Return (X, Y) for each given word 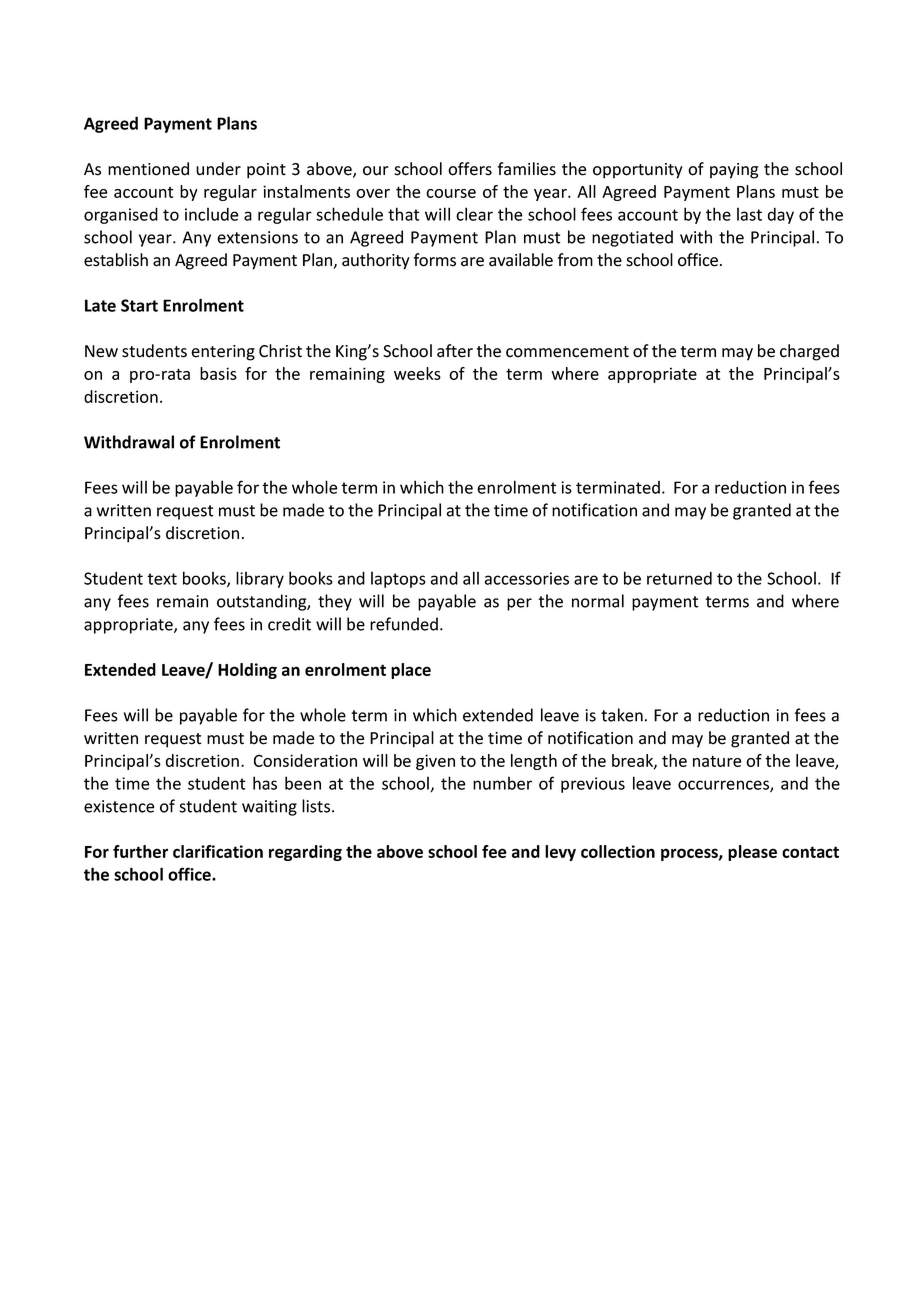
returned (679, 578)
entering (223, 353)
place (411, 671)
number (502, 783)
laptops (398, 579)
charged (809, 352)
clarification (218, 851)
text (162, 579)
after (455, 351)
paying (734, 171)
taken (622, 715)
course (451, 193)
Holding (247, 671)
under (218, 169)
